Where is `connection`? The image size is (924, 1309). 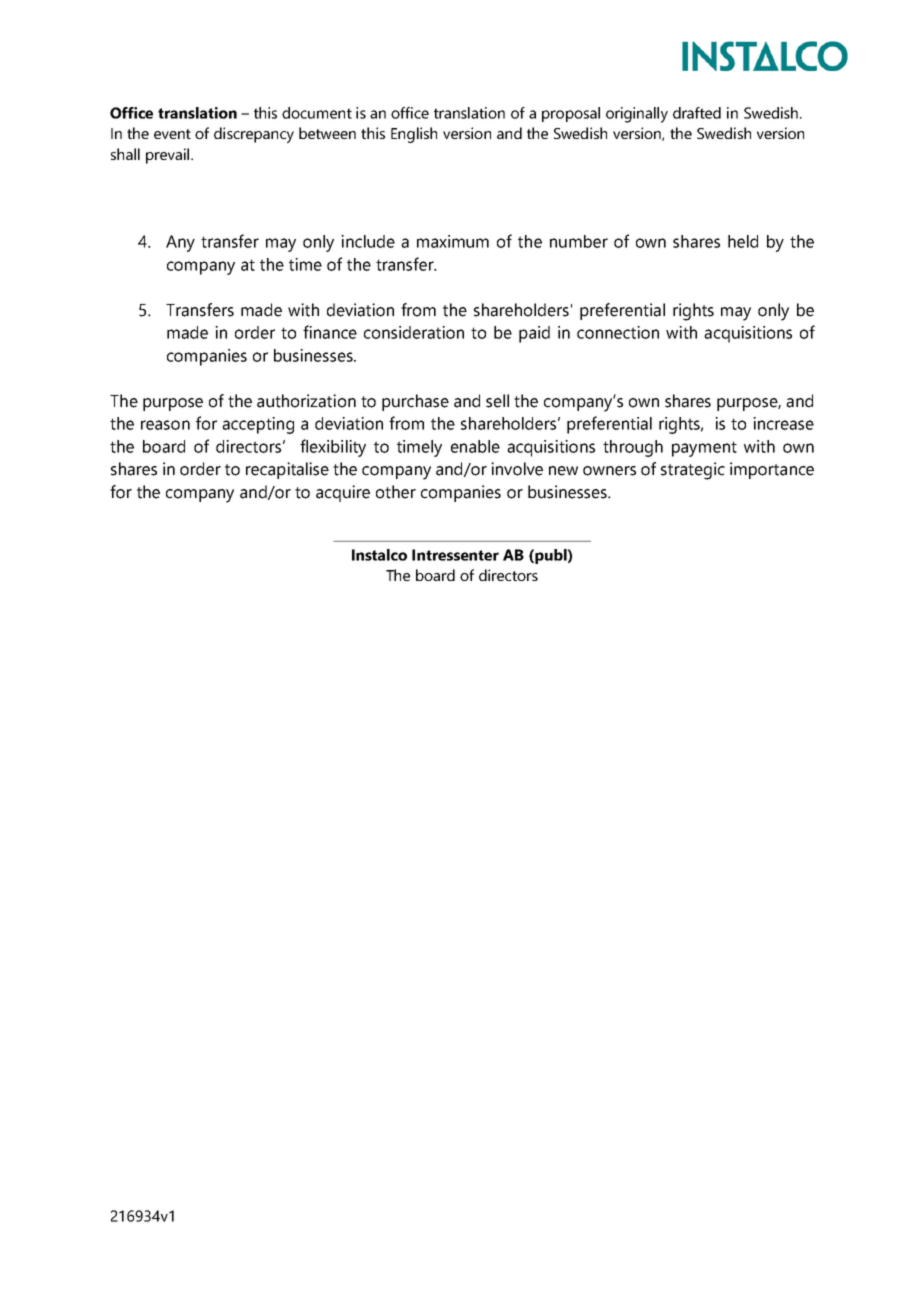 connection is located at coordinates (618, 332).
